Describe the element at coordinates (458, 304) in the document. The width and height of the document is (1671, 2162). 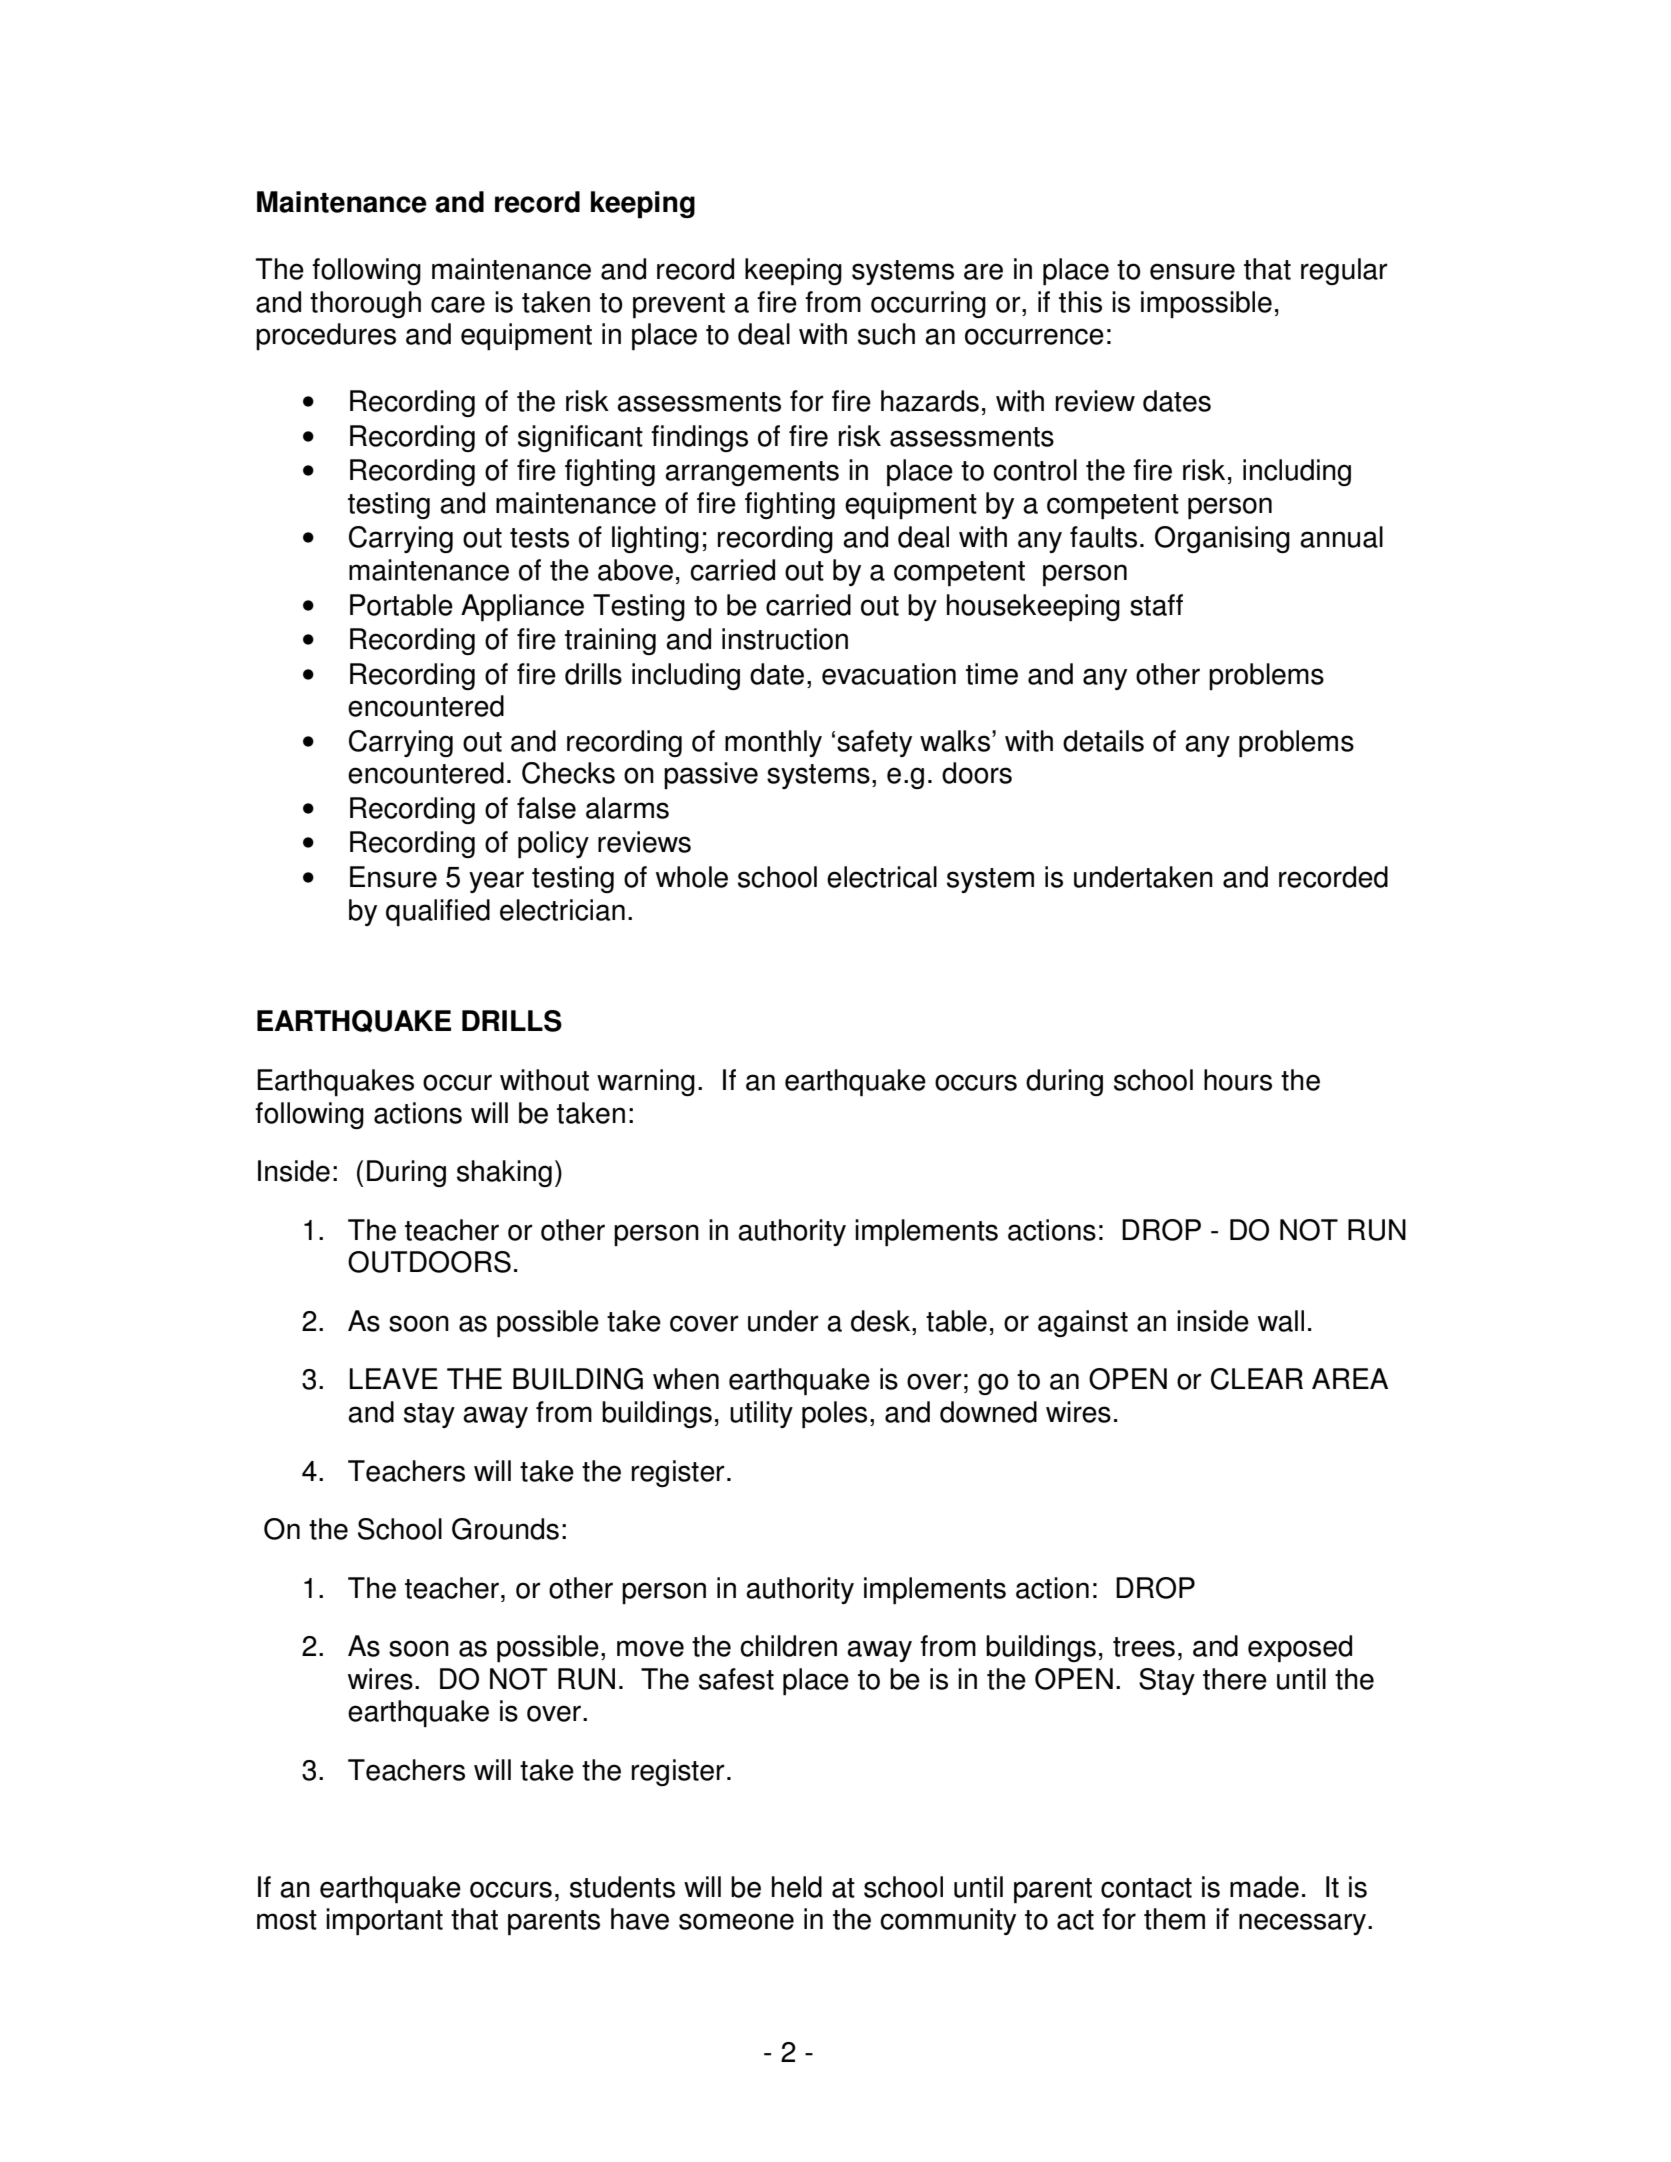
I see `care` at that location.
